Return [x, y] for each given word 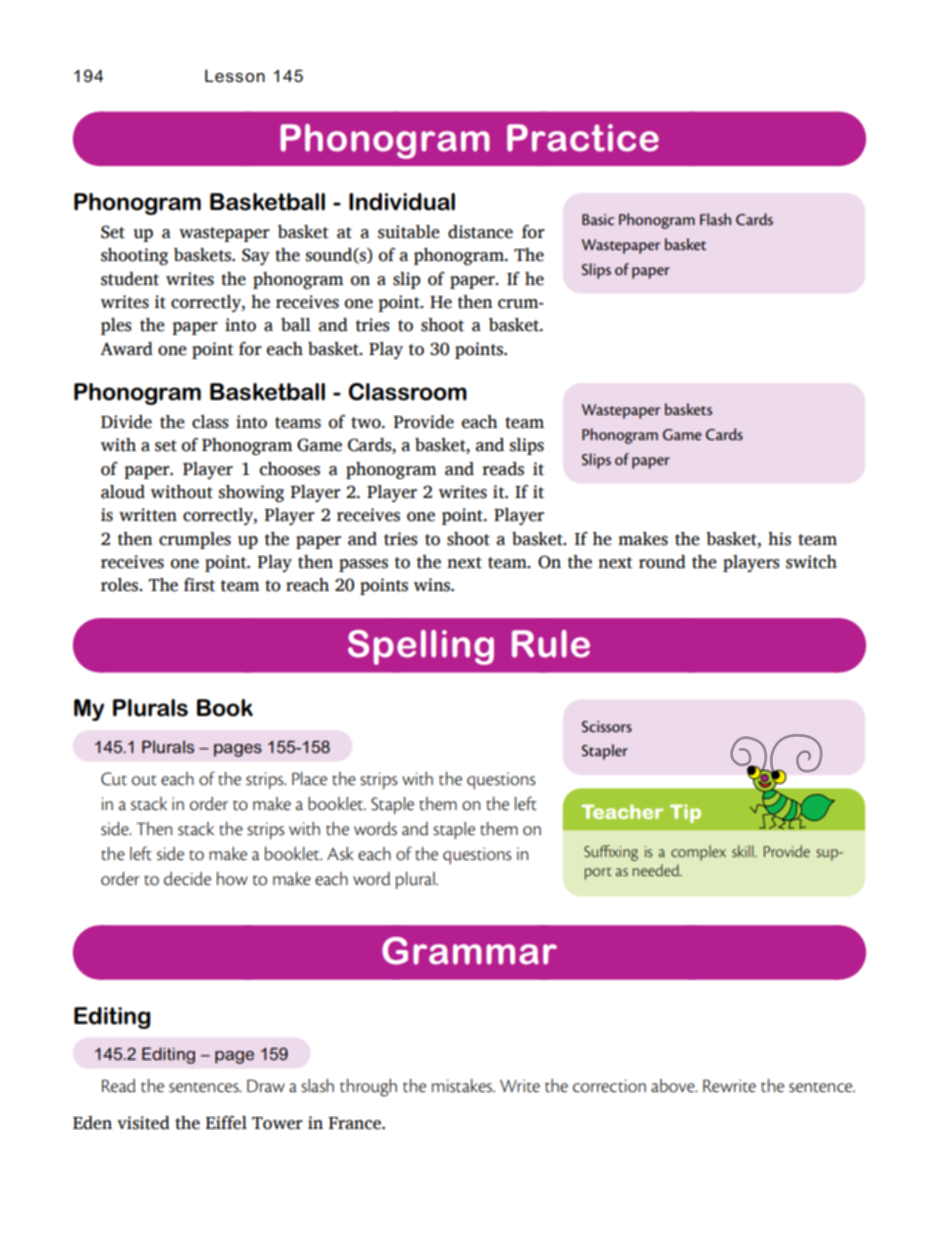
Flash [715, 219]
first [199, 585]
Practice [583, 138]
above [674, 1086]
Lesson [235, 76]
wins [433, 585]
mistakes [463, 1086]
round [662, 562]
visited [143, 1123]
